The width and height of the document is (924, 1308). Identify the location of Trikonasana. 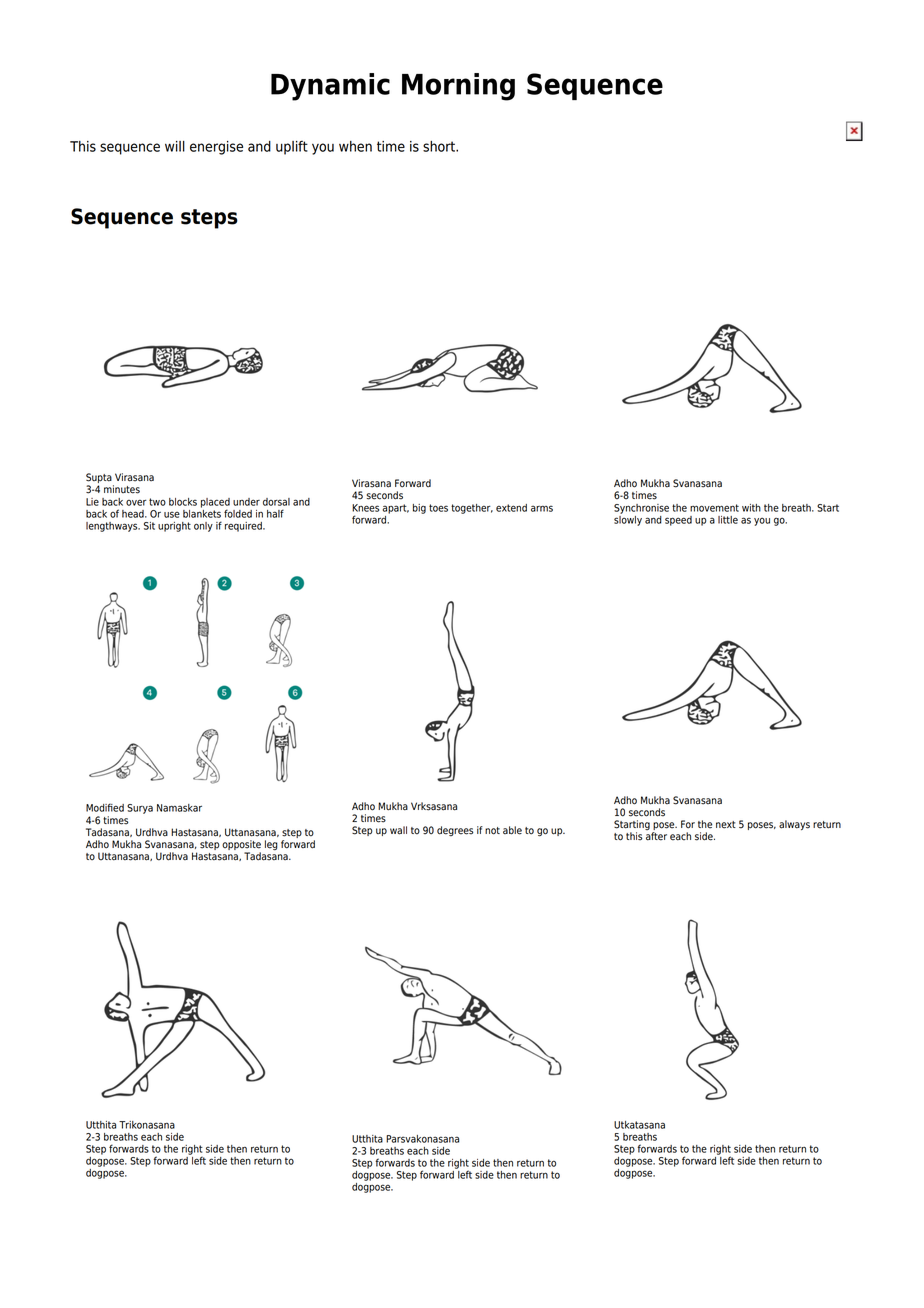
(147, 1125).
